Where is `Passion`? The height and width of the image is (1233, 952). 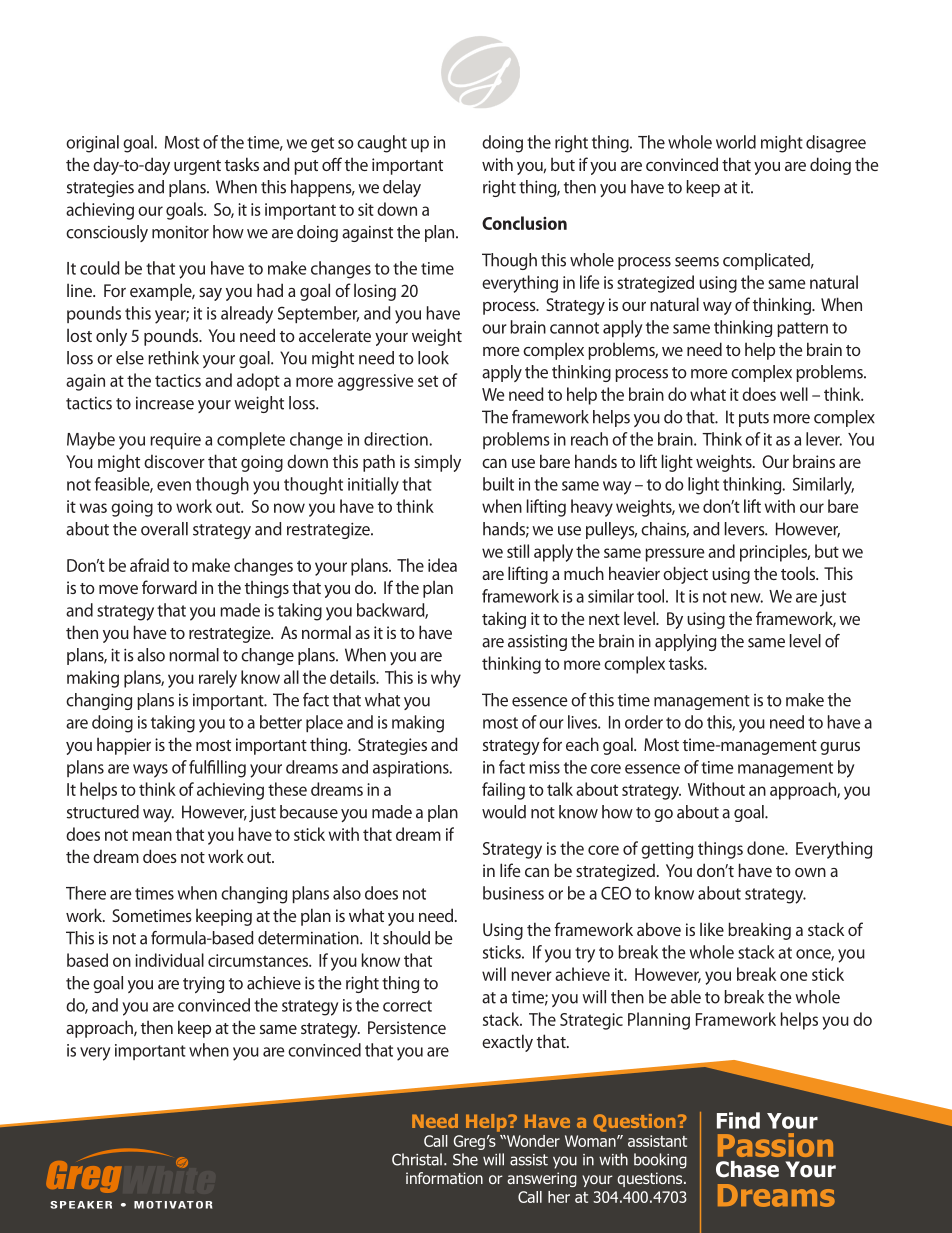
Passion is located at coordinates (775, 1145).
